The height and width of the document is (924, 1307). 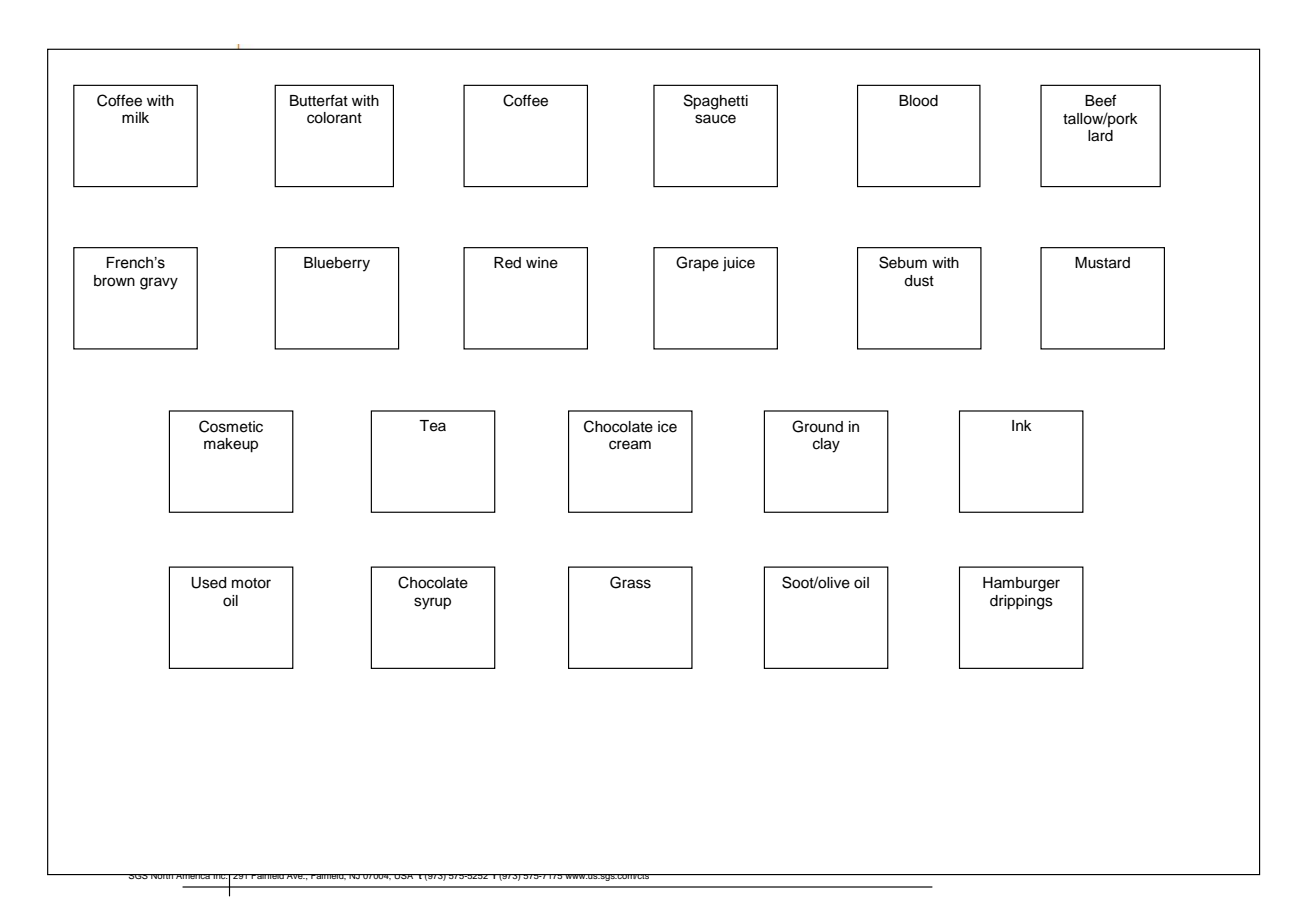 What do you see at coordinates (135, 117) in the document?
I see `milk` at bounding box center [135, 117].
